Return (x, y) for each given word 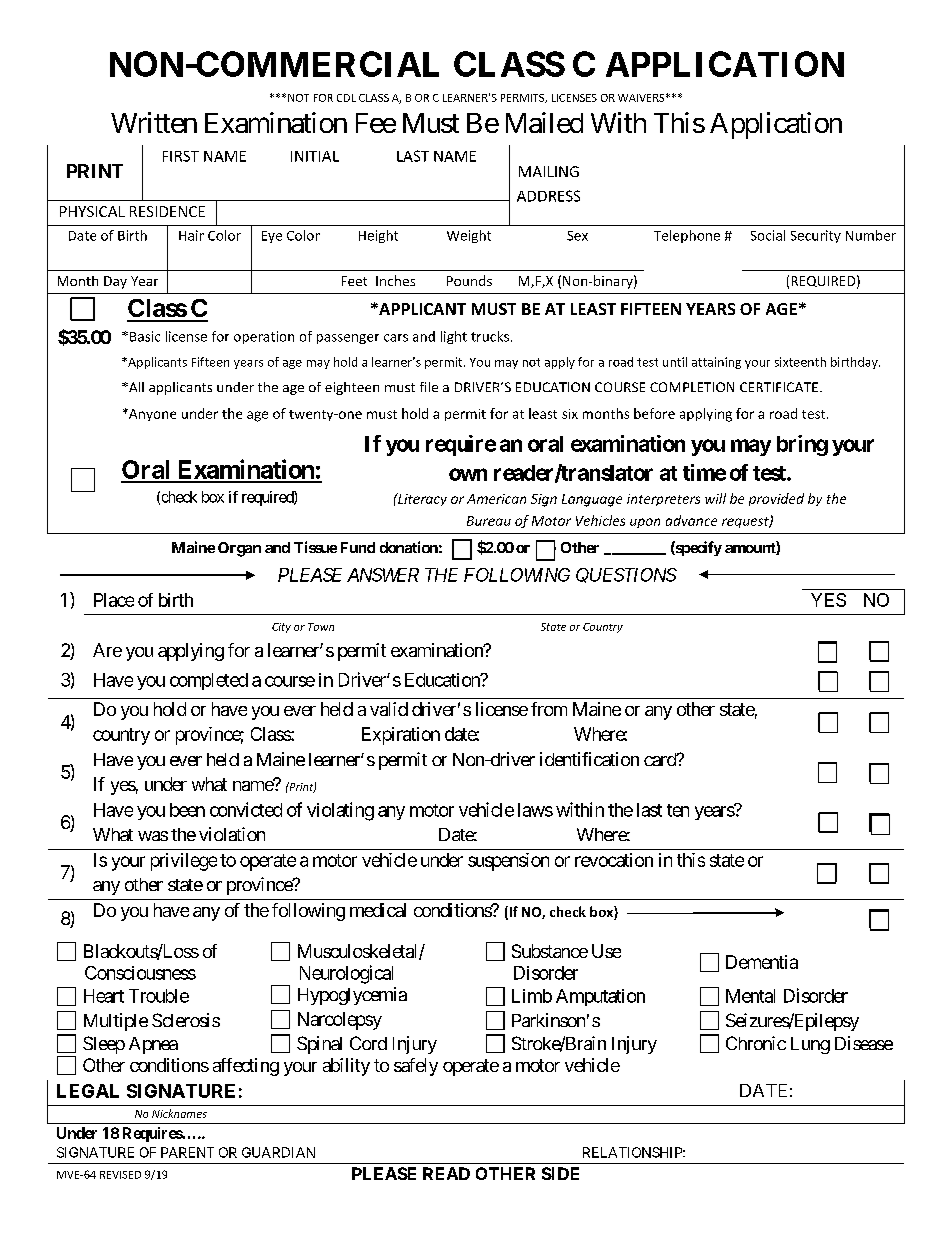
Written (154, 122)
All (135, 387)
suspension (508, 862)
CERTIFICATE (779, 387)
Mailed (544, 122)
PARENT (187, 1152)
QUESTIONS (626, 575)
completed (209, 681)
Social (768, 235)
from (549, 709)
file (429, 387)
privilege (184, 862)
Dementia (762, 962)
